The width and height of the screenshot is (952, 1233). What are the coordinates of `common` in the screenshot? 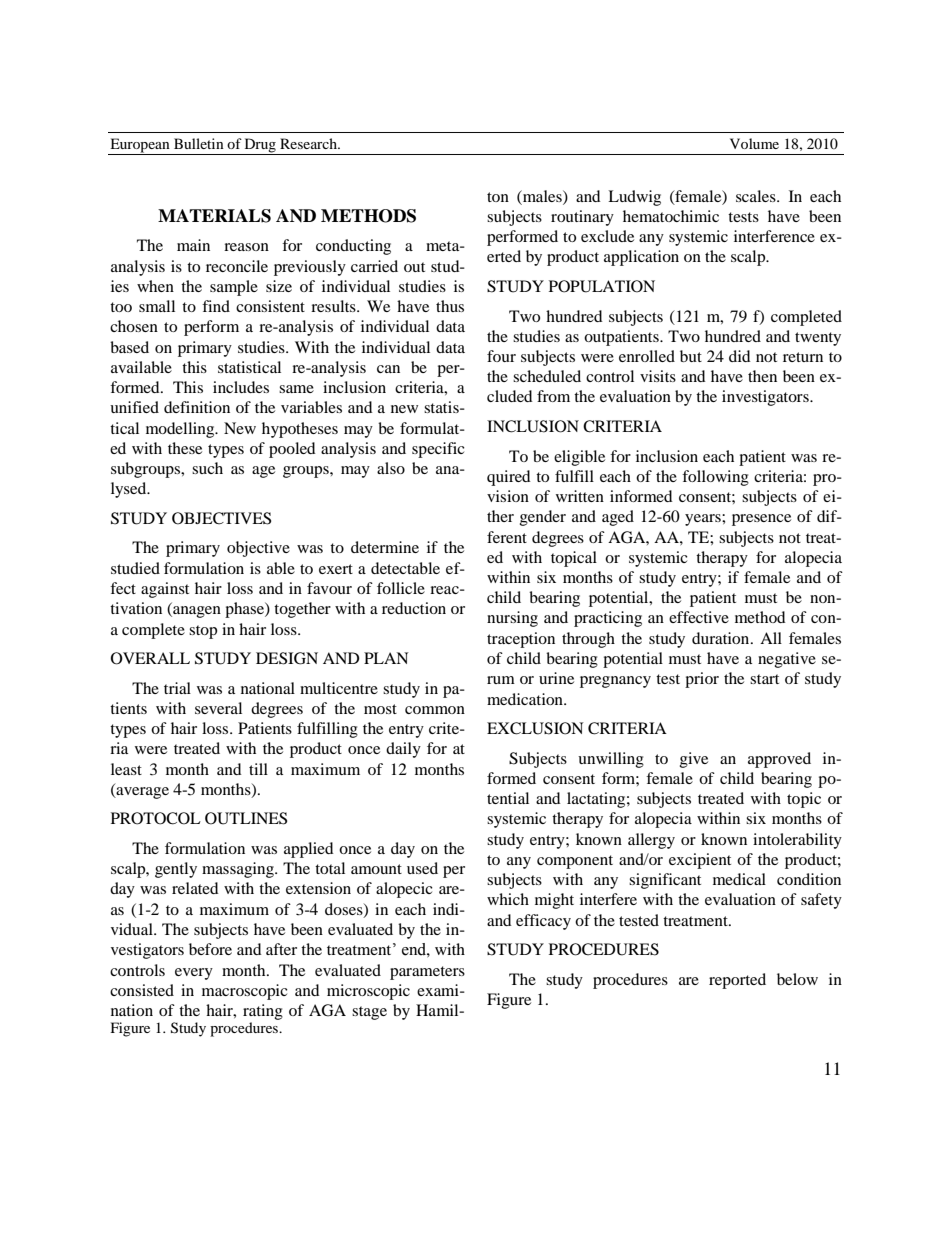 It's located at (435, 710).
